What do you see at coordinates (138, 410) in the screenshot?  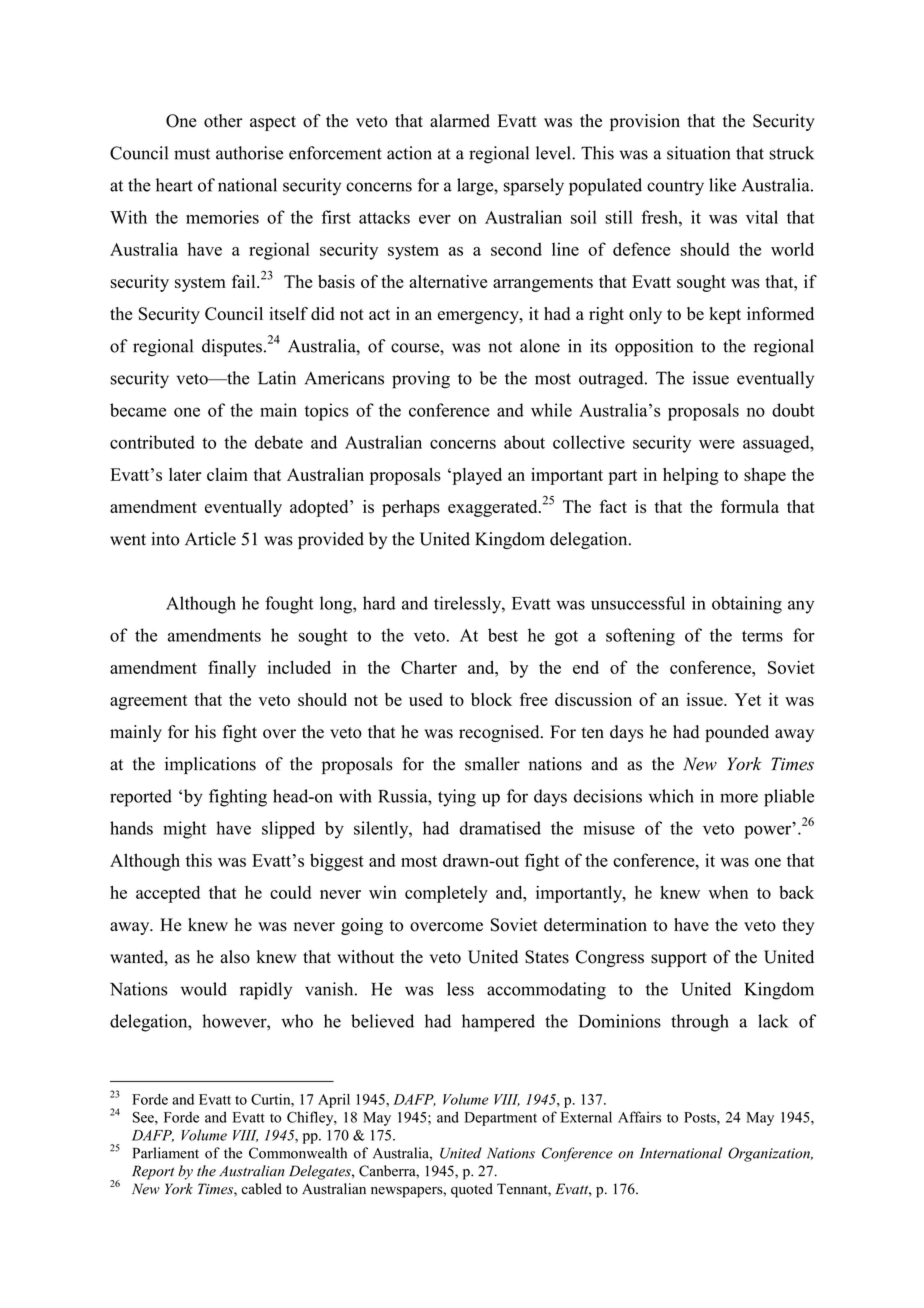 I see `became` at bounding box center [138, 410].
